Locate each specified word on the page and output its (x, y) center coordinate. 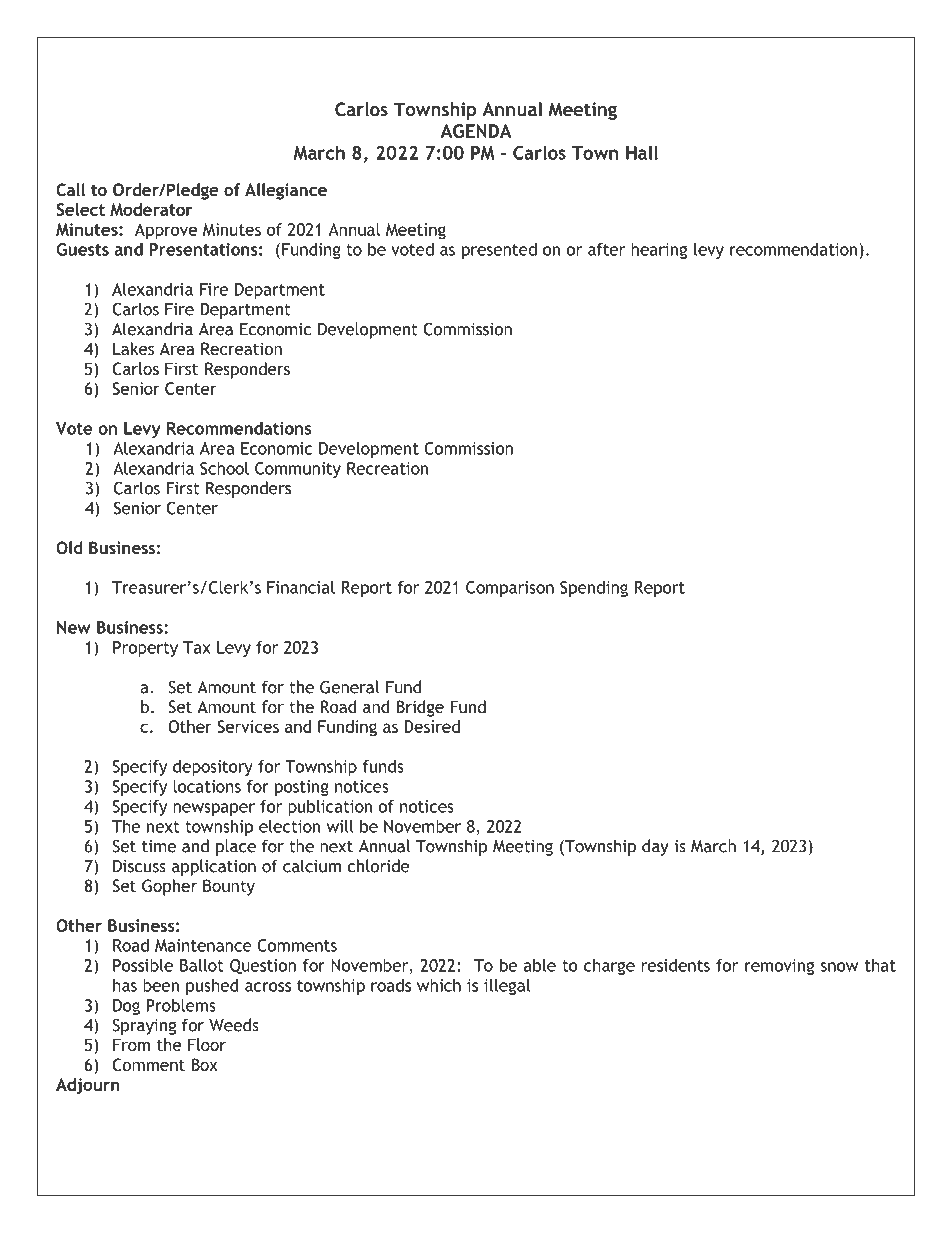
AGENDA (476, 131)
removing (779, 967)
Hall (642, 152)
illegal (507, 987)
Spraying (144, 1026)
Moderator (151, 209)
